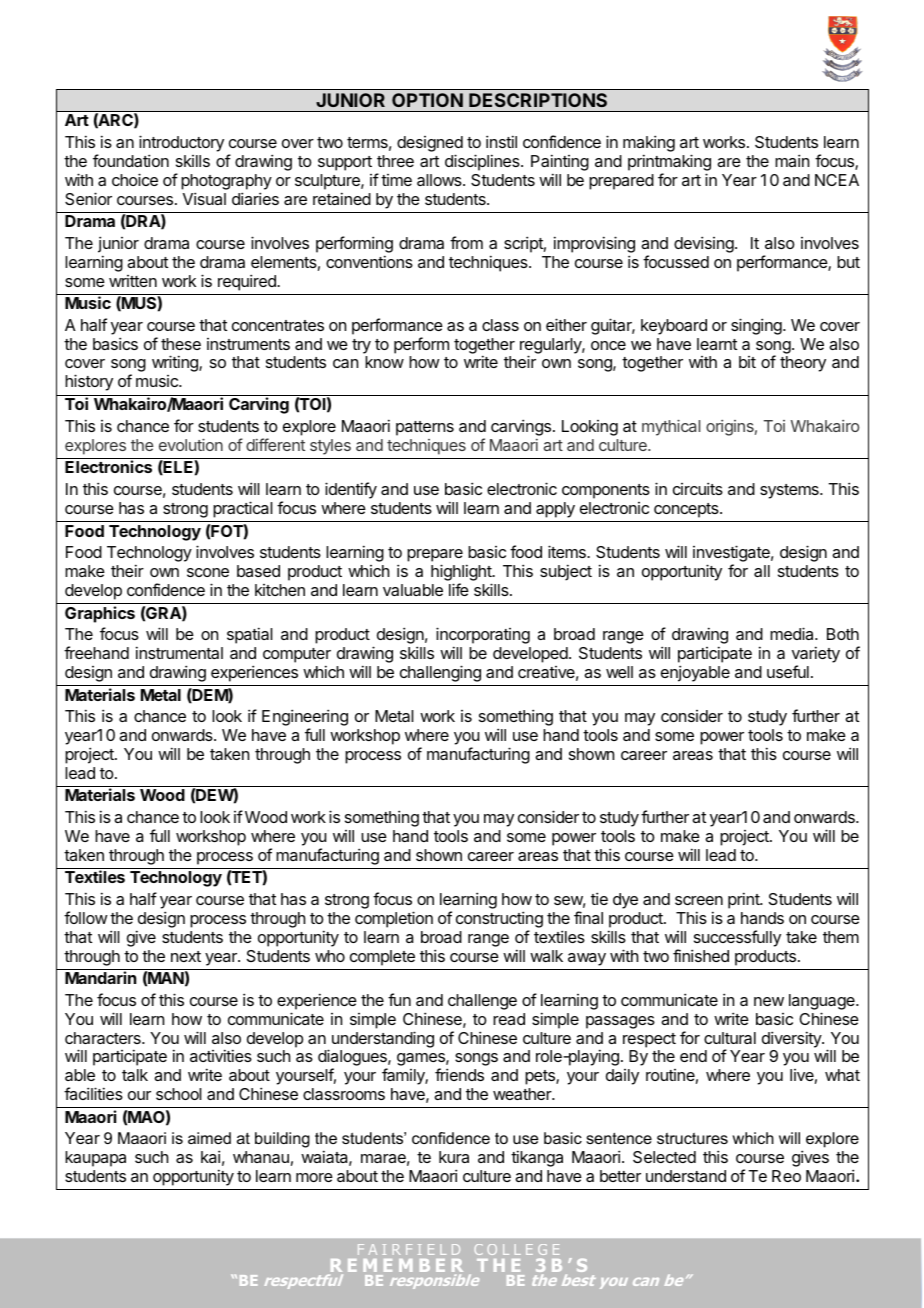 This screenshot has width=924, height=1308. What do you see at coordinates (747, 362) in the screenshot?
I see `bit` at bounding box center [747, 362].
